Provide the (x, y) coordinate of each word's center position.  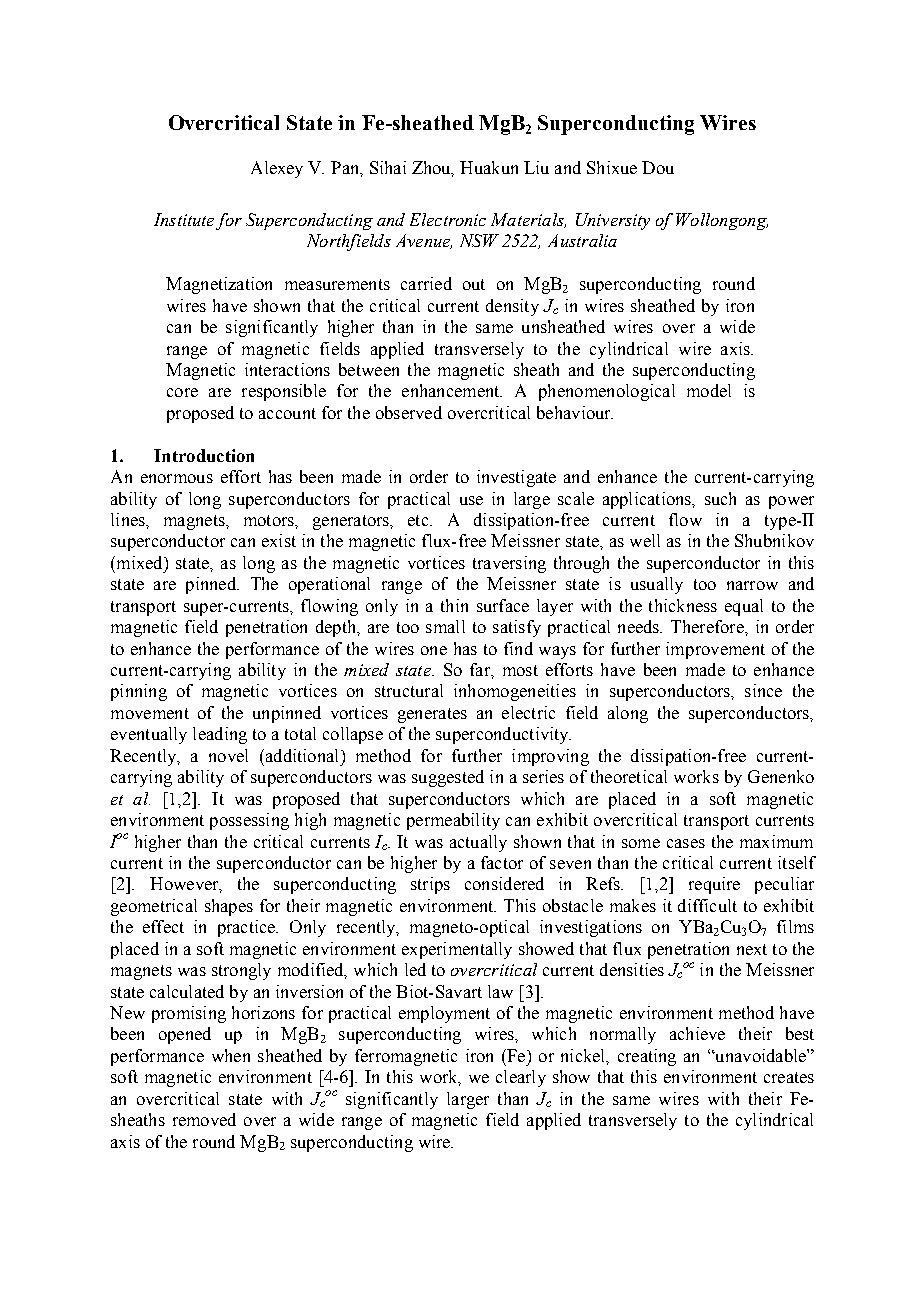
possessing (249, 821)
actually (478, 843)
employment (444, 1014)
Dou (658, 167)
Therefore (708, 626)
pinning (139, 692)
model (709, 390)
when (231, 1055)
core (182, 392)
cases (686, 843)
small (445, 626)
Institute (184, 219)
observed (409, 412)
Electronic (448, 219)
